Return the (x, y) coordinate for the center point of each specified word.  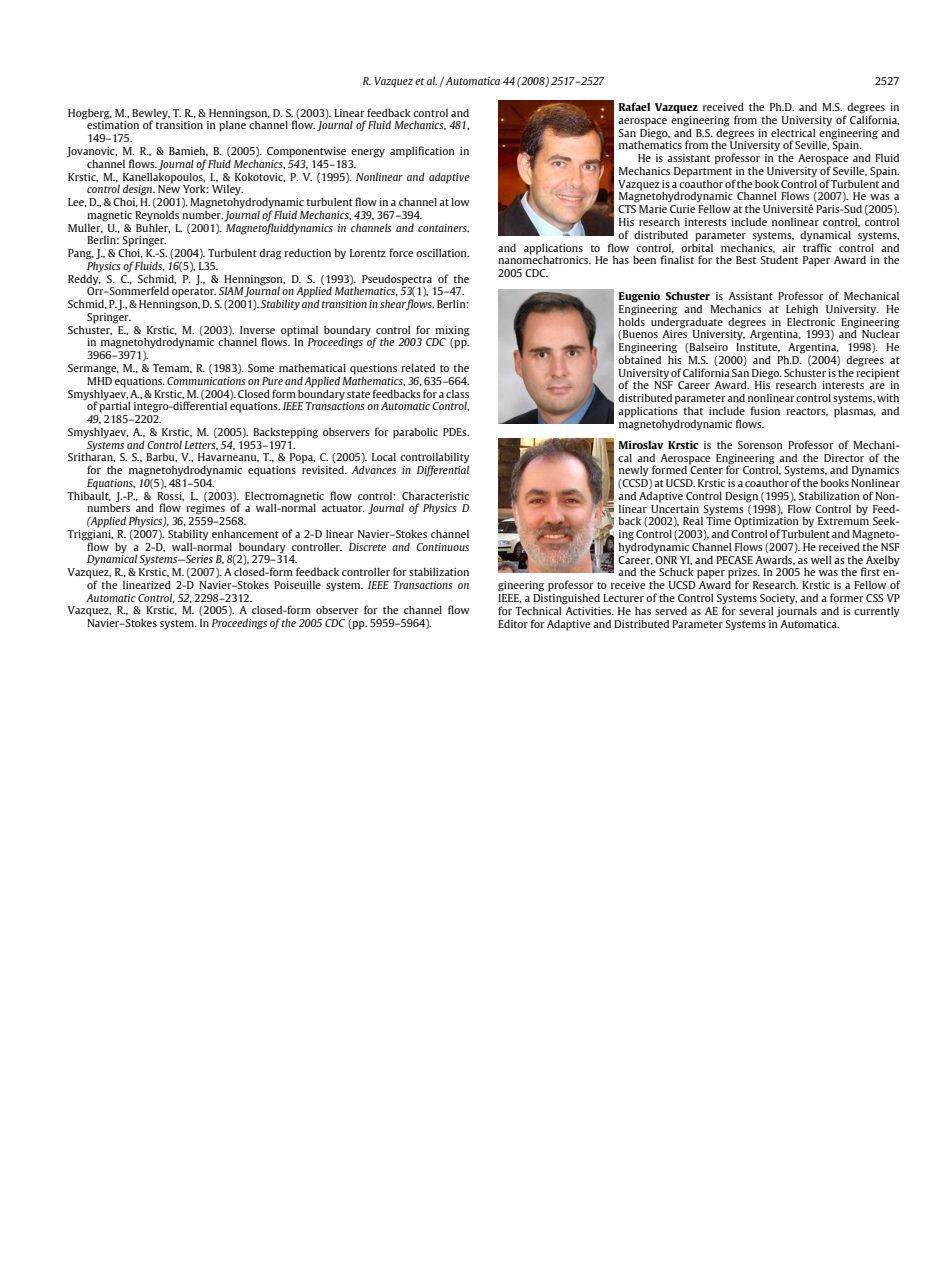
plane (233, 125)
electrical (793, 132)
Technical (538, 610)
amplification (422, 152)
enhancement (245, 533)
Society (778, 600)
